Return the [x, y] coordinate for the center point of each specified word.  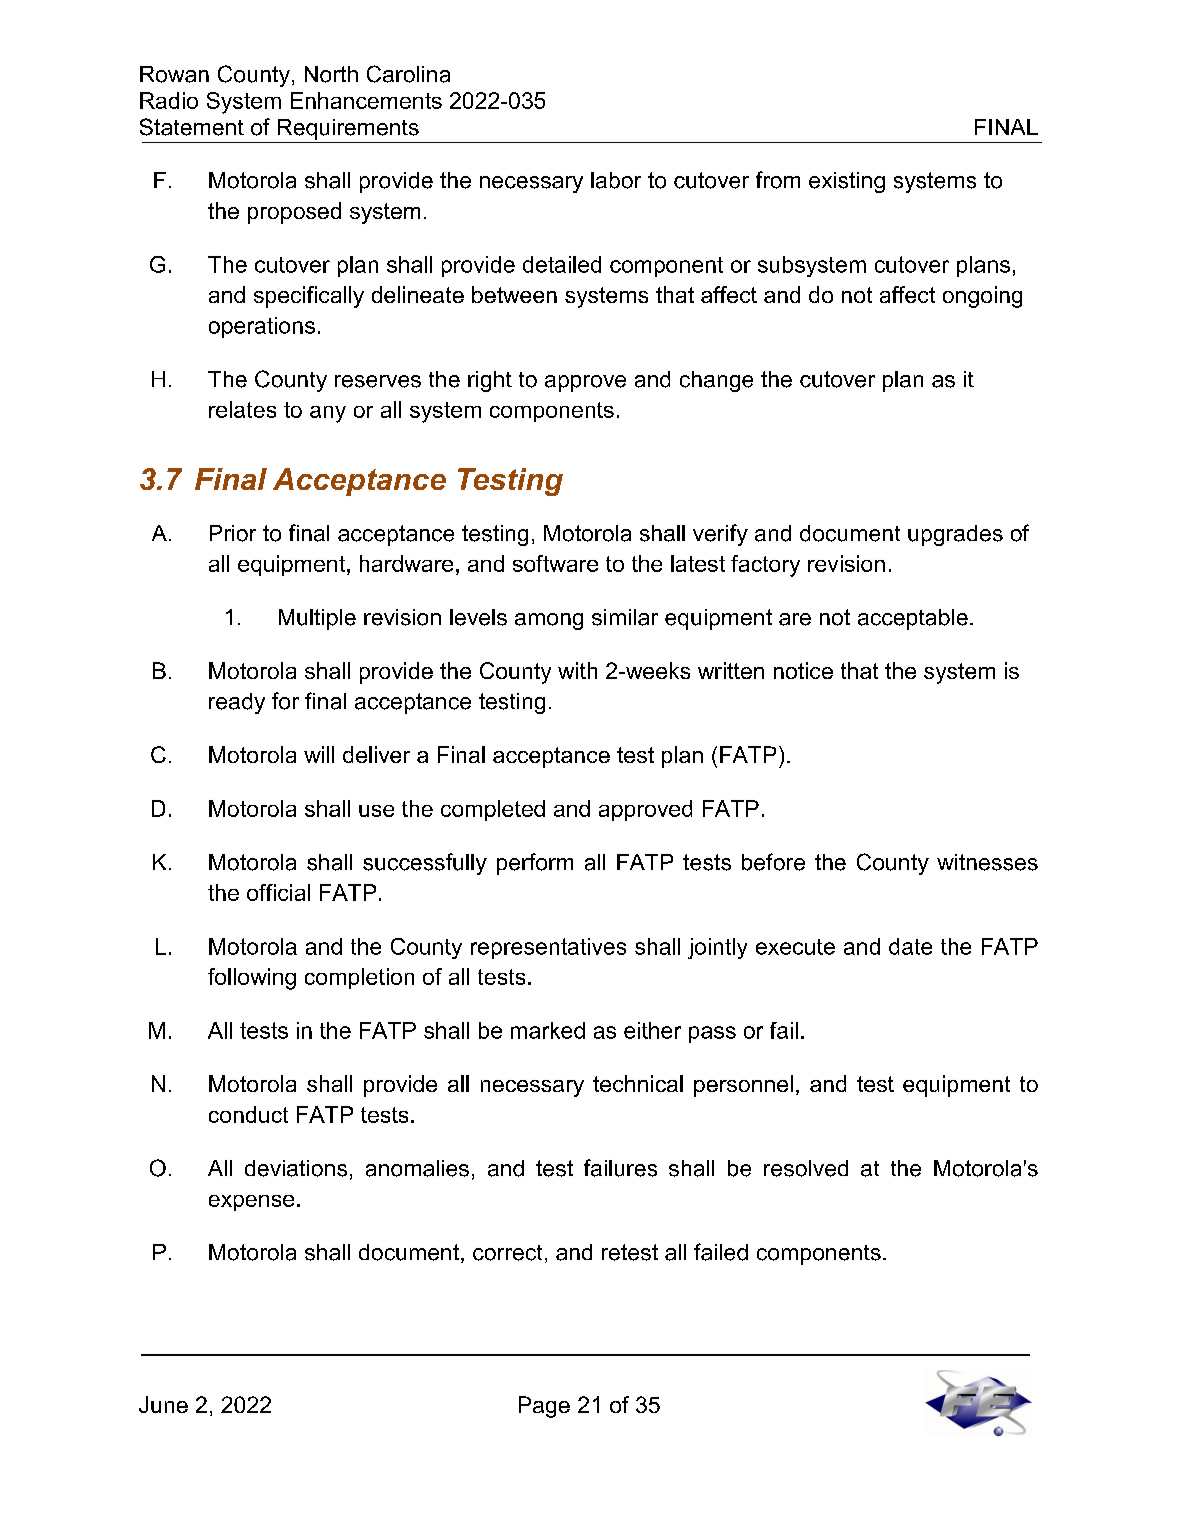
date [910, 946]
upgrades [955, 535]
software [555, 563]
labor [616, 180]
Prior [233, 533]
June [163, 1404]
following [252, 979]
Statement [192, 127]
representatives [548, 948]
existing [847, 182]
